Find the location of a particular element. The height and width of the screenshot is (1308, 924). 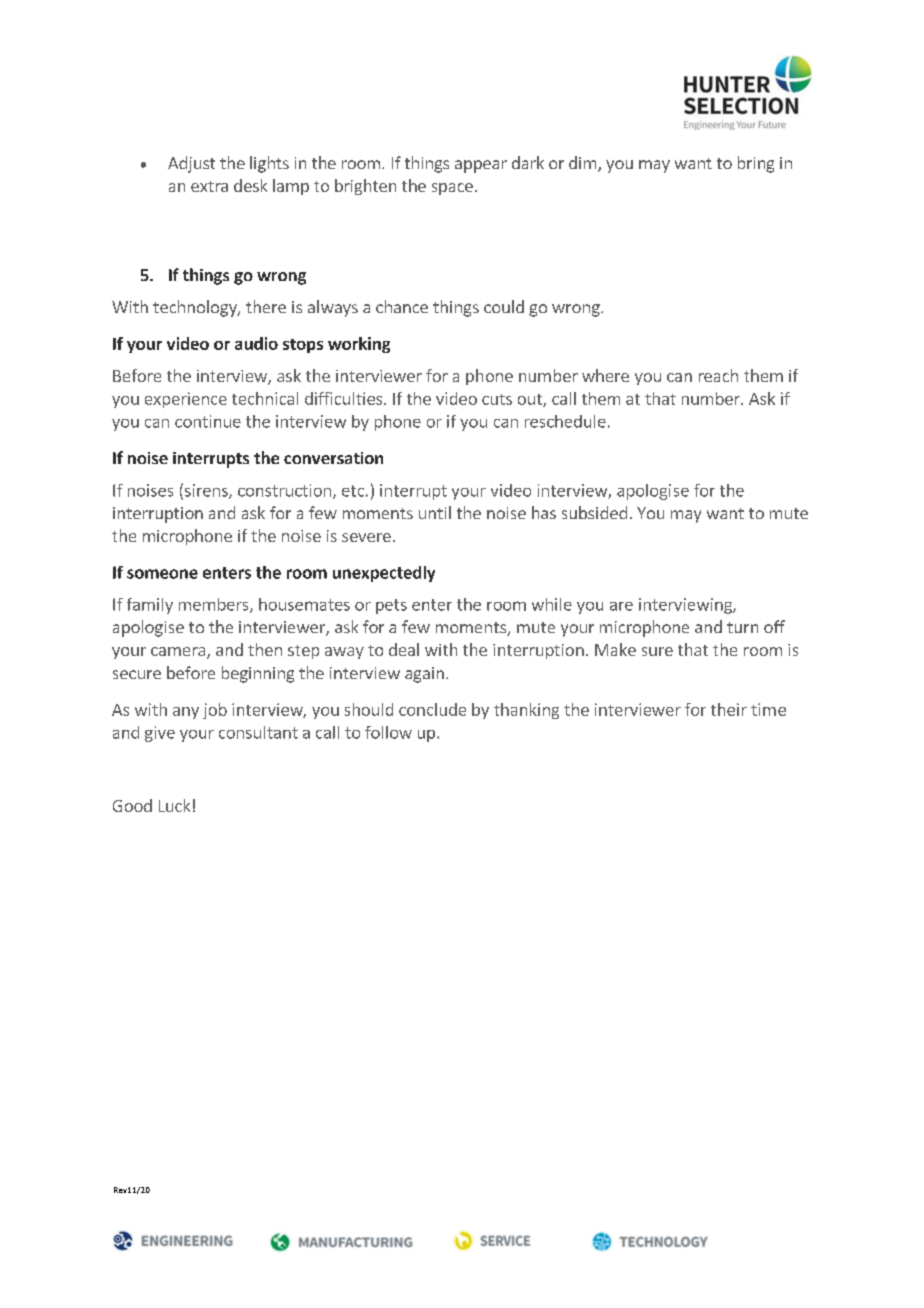

deal is located at coordinates (404, 649).
